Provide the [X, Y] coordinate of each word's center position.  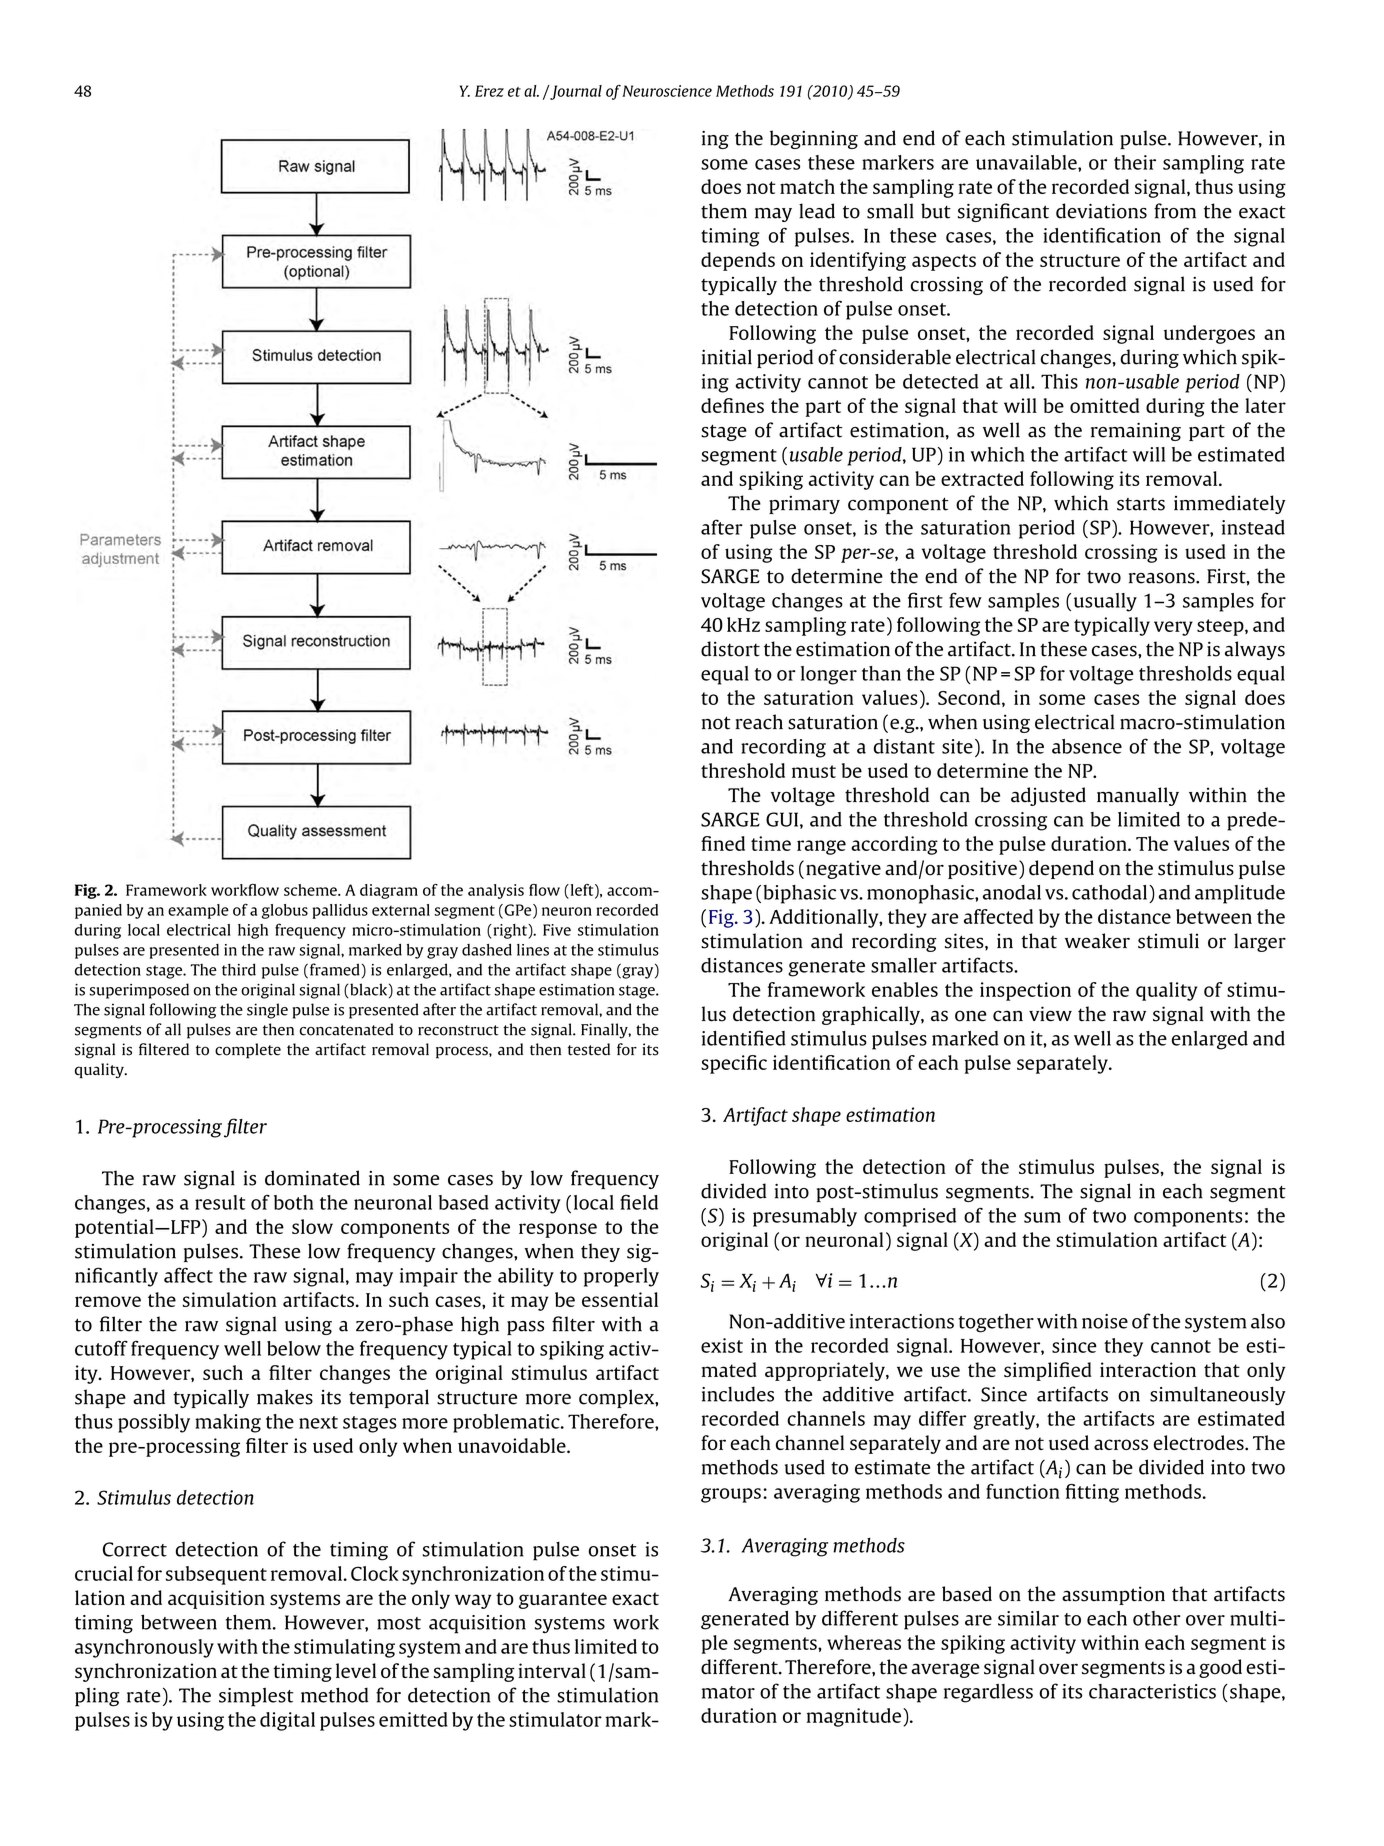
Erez [489, 91]
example [198, 911]
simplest [256, 1697]
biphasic [799, 894]
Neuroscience [667, 91]
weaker [1097, 941]
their [1135, 162]
